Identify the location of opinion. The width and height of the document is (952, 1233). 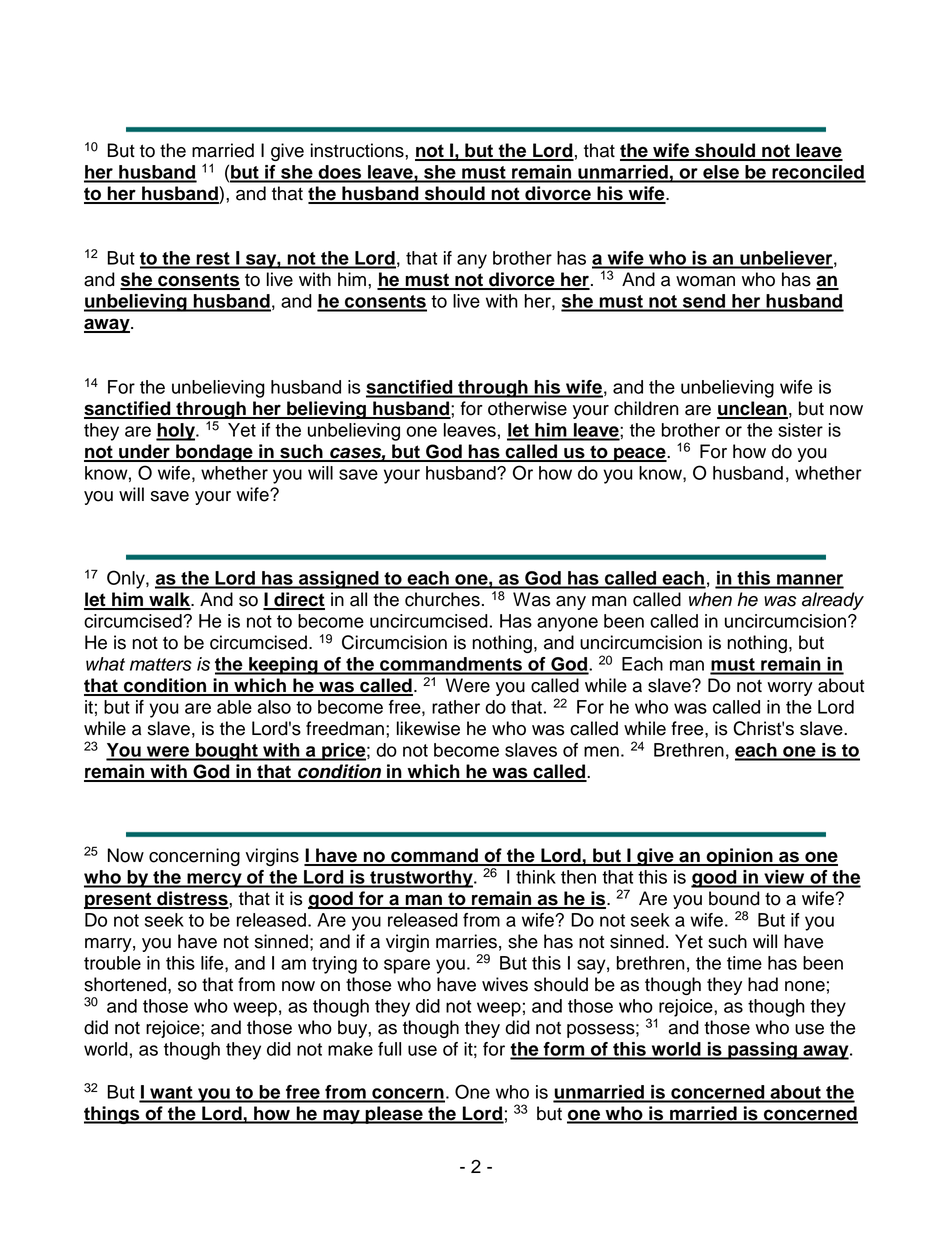
(739, 857).
